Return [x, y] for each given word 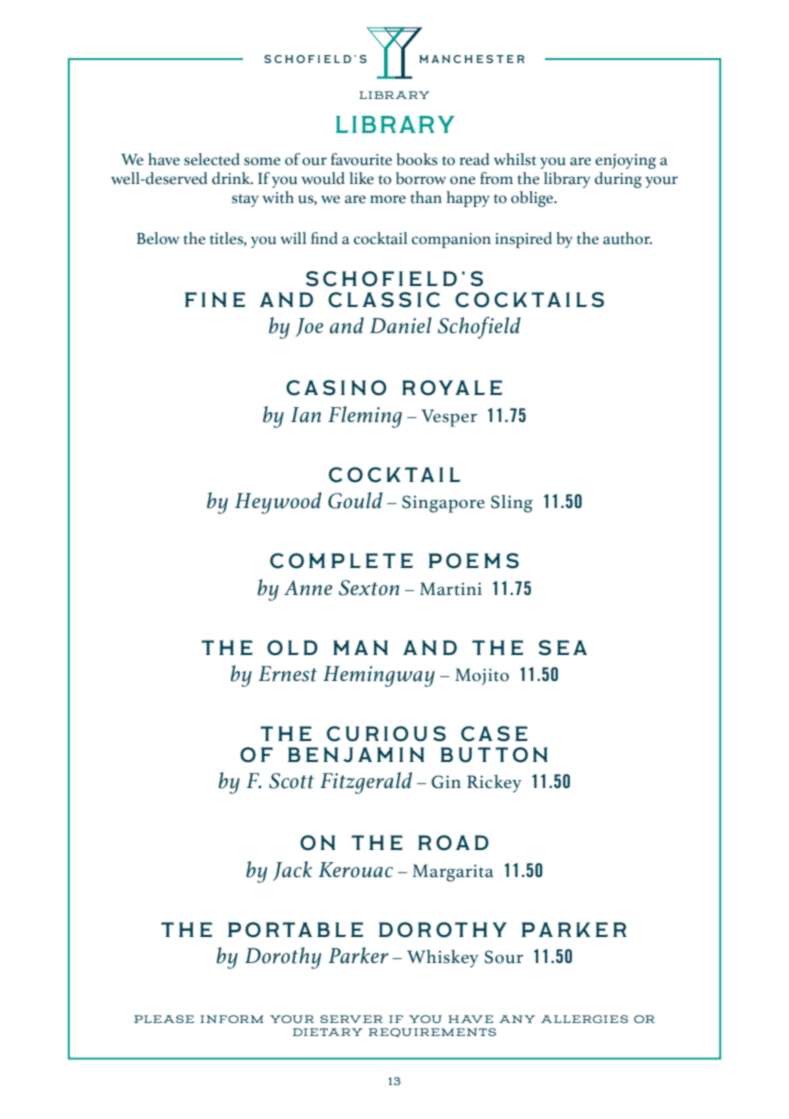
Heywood [278, 503]
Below [158, 238]
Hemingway [379, 676]
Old [292, 648]
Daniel [401, 325]
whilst [515, 159]
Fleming [365, 417]
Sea [563, 648]
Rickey [494, 784]
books [417, 159]
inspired [523, 240]
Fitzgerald [366, 783]
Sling [512, 504]
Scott [291, 781]
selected [212, 159]
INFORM [232, 1019]
